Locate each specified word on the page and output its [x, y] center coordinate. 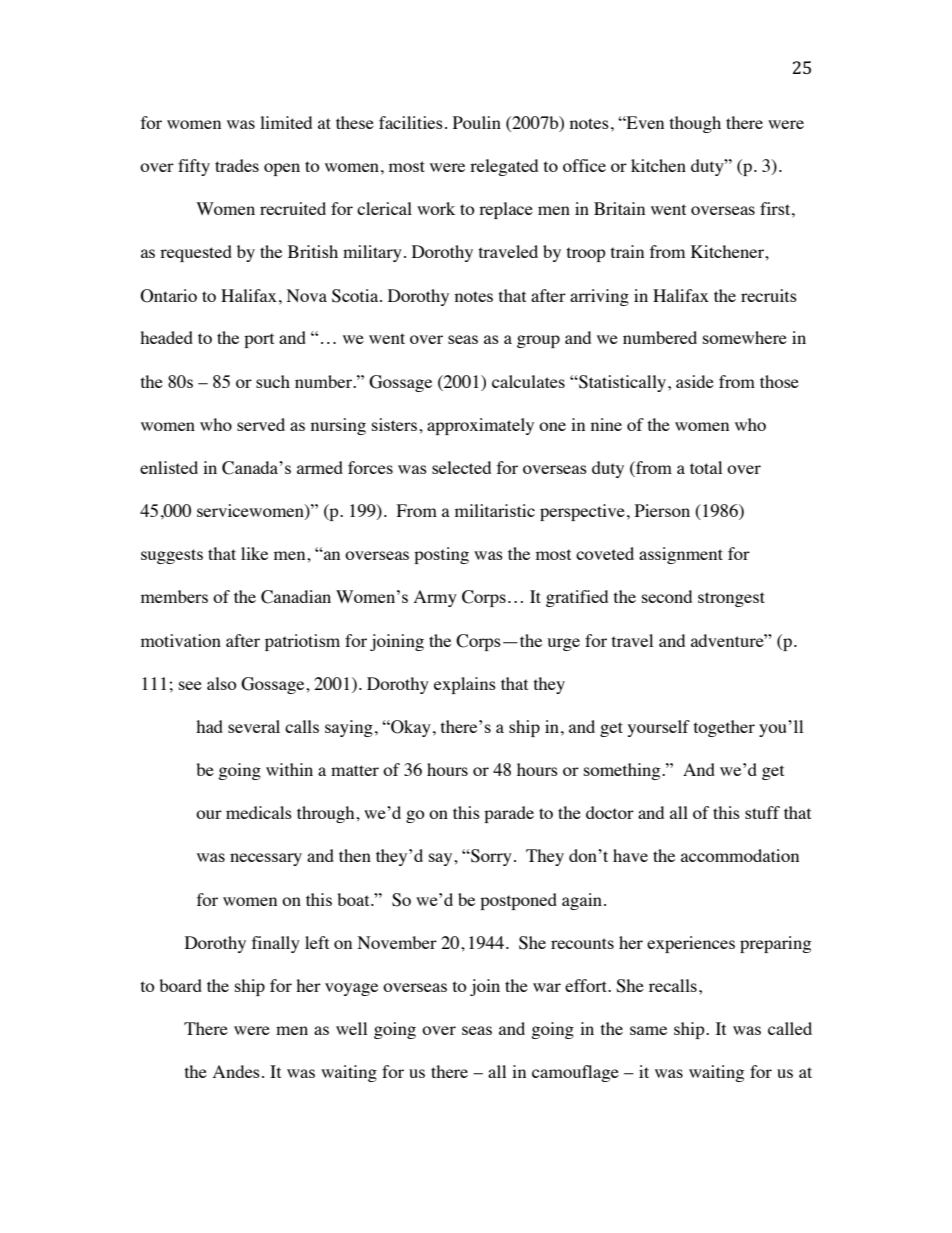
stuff [762, 812]
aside [695, 381]
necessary [266, 859]
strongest [731, 599]
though [695, 124]
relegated [504, 167]
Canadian [296, 597]
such [273, 381]
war [547, 987]
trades [237, 165]
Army [435, 598]
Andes [236, 1071]
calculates [528, 381]
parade [509, 814]
